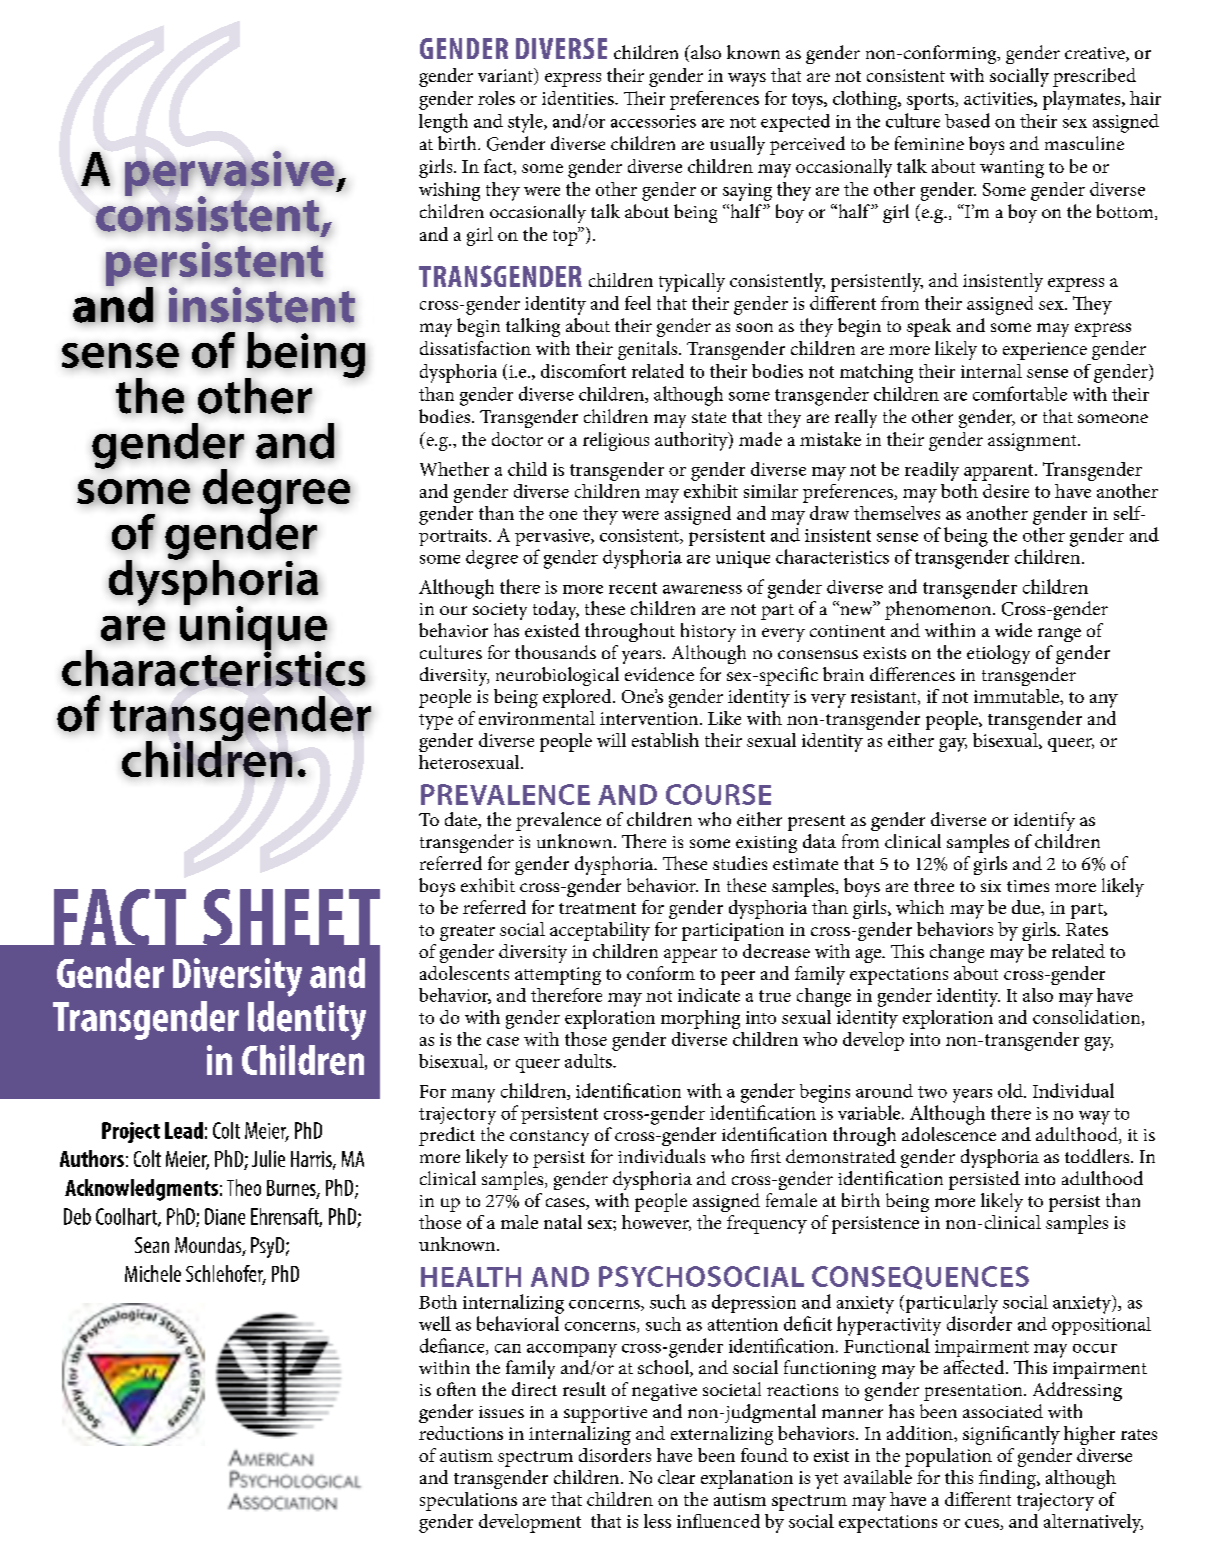  I want to click on Lead, so click(184, 1130).
